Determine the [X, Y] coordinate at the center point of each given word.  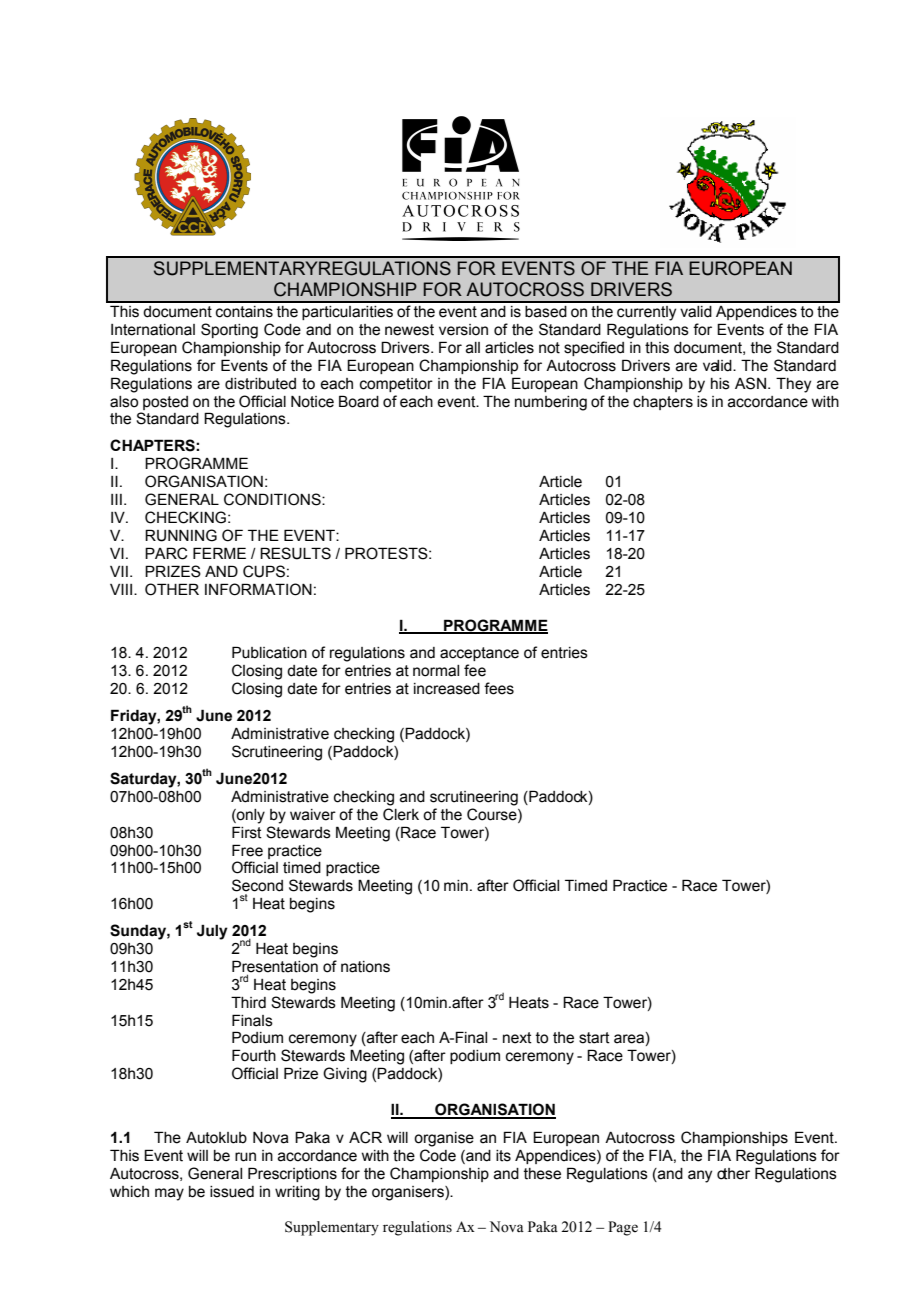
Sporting [229, 331]
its [503, 1156]
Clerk [401, 814]
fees [499, 688]
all [473, 348]
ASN [750, 383]
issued [232, 1192]
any [700, 1176]
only [250, 816]
